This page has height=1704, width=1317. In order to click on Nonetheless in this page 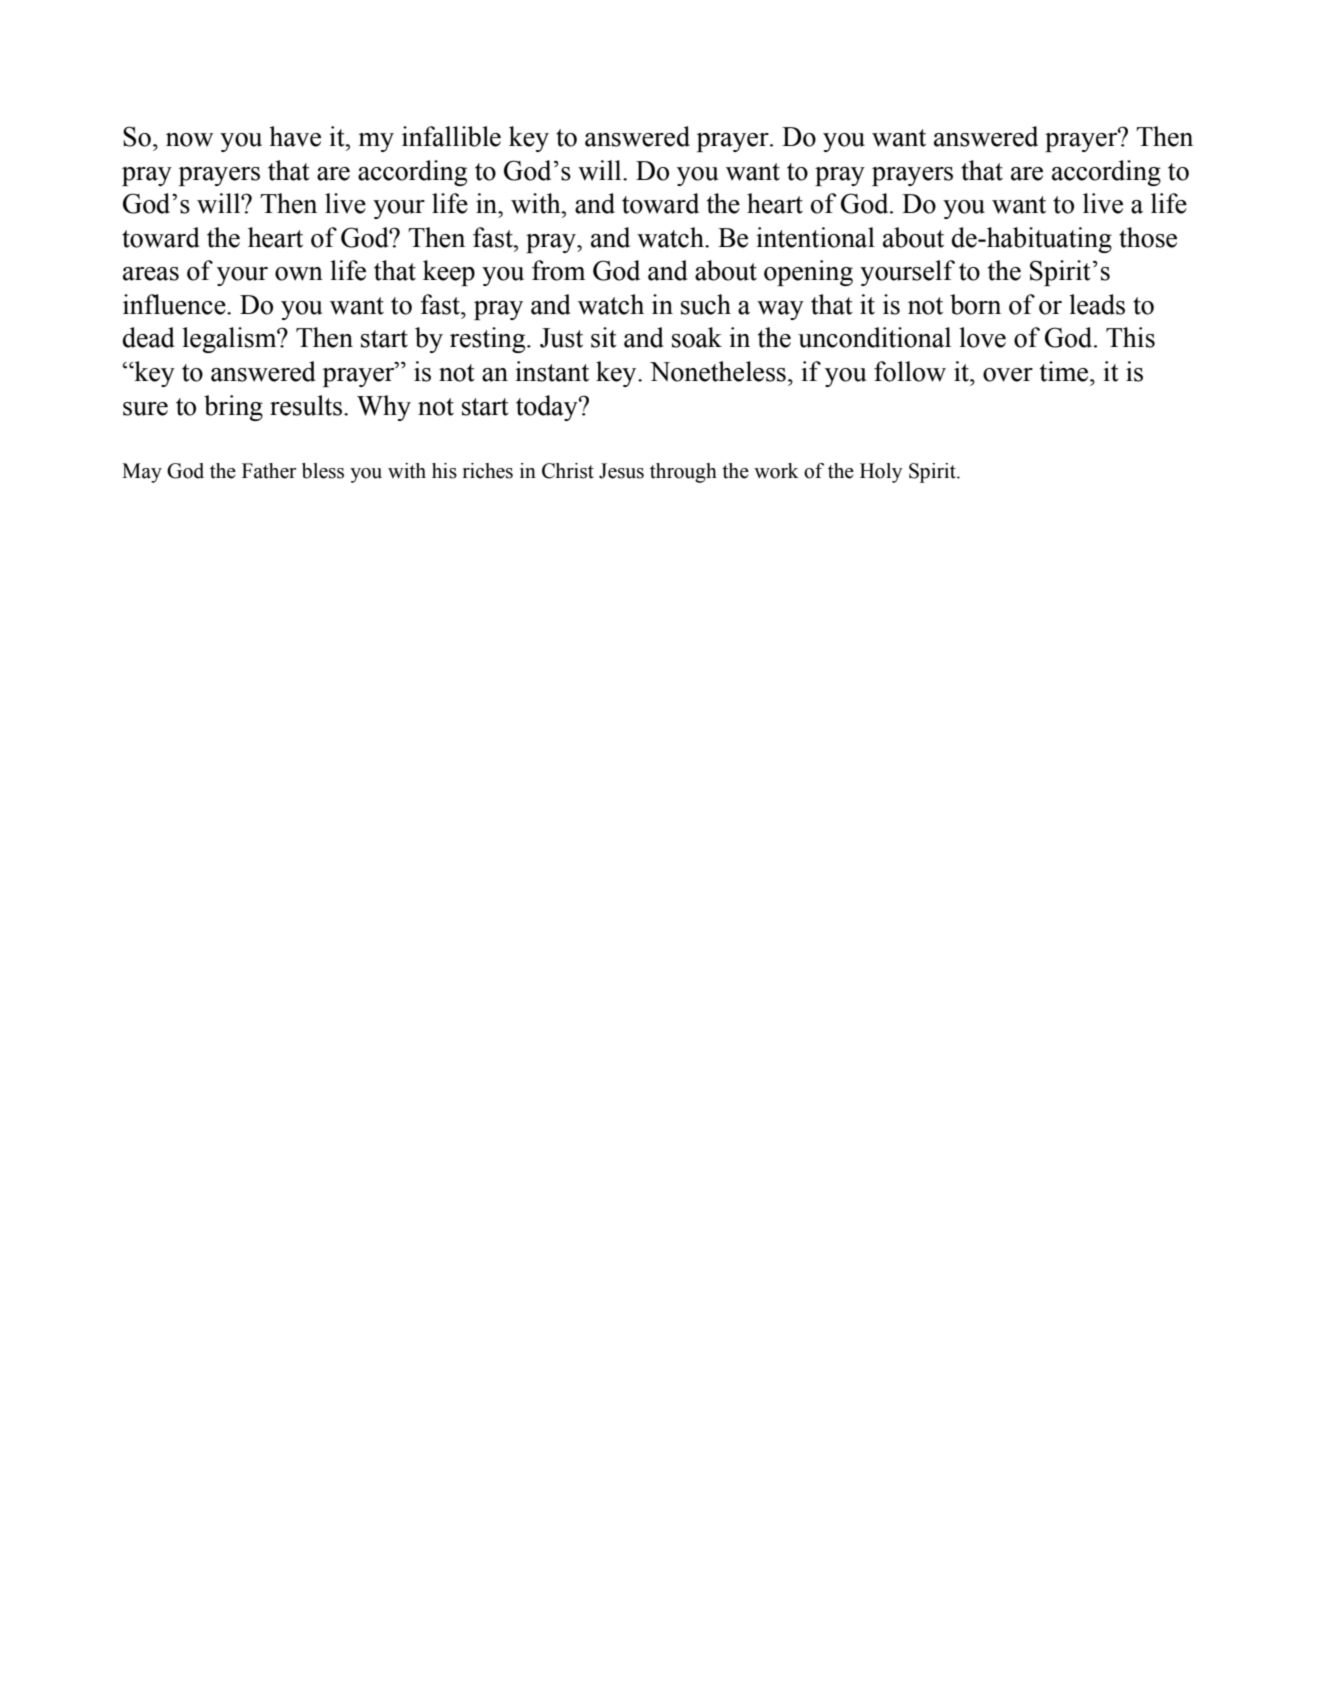, I will do `click(718, 371)`.
